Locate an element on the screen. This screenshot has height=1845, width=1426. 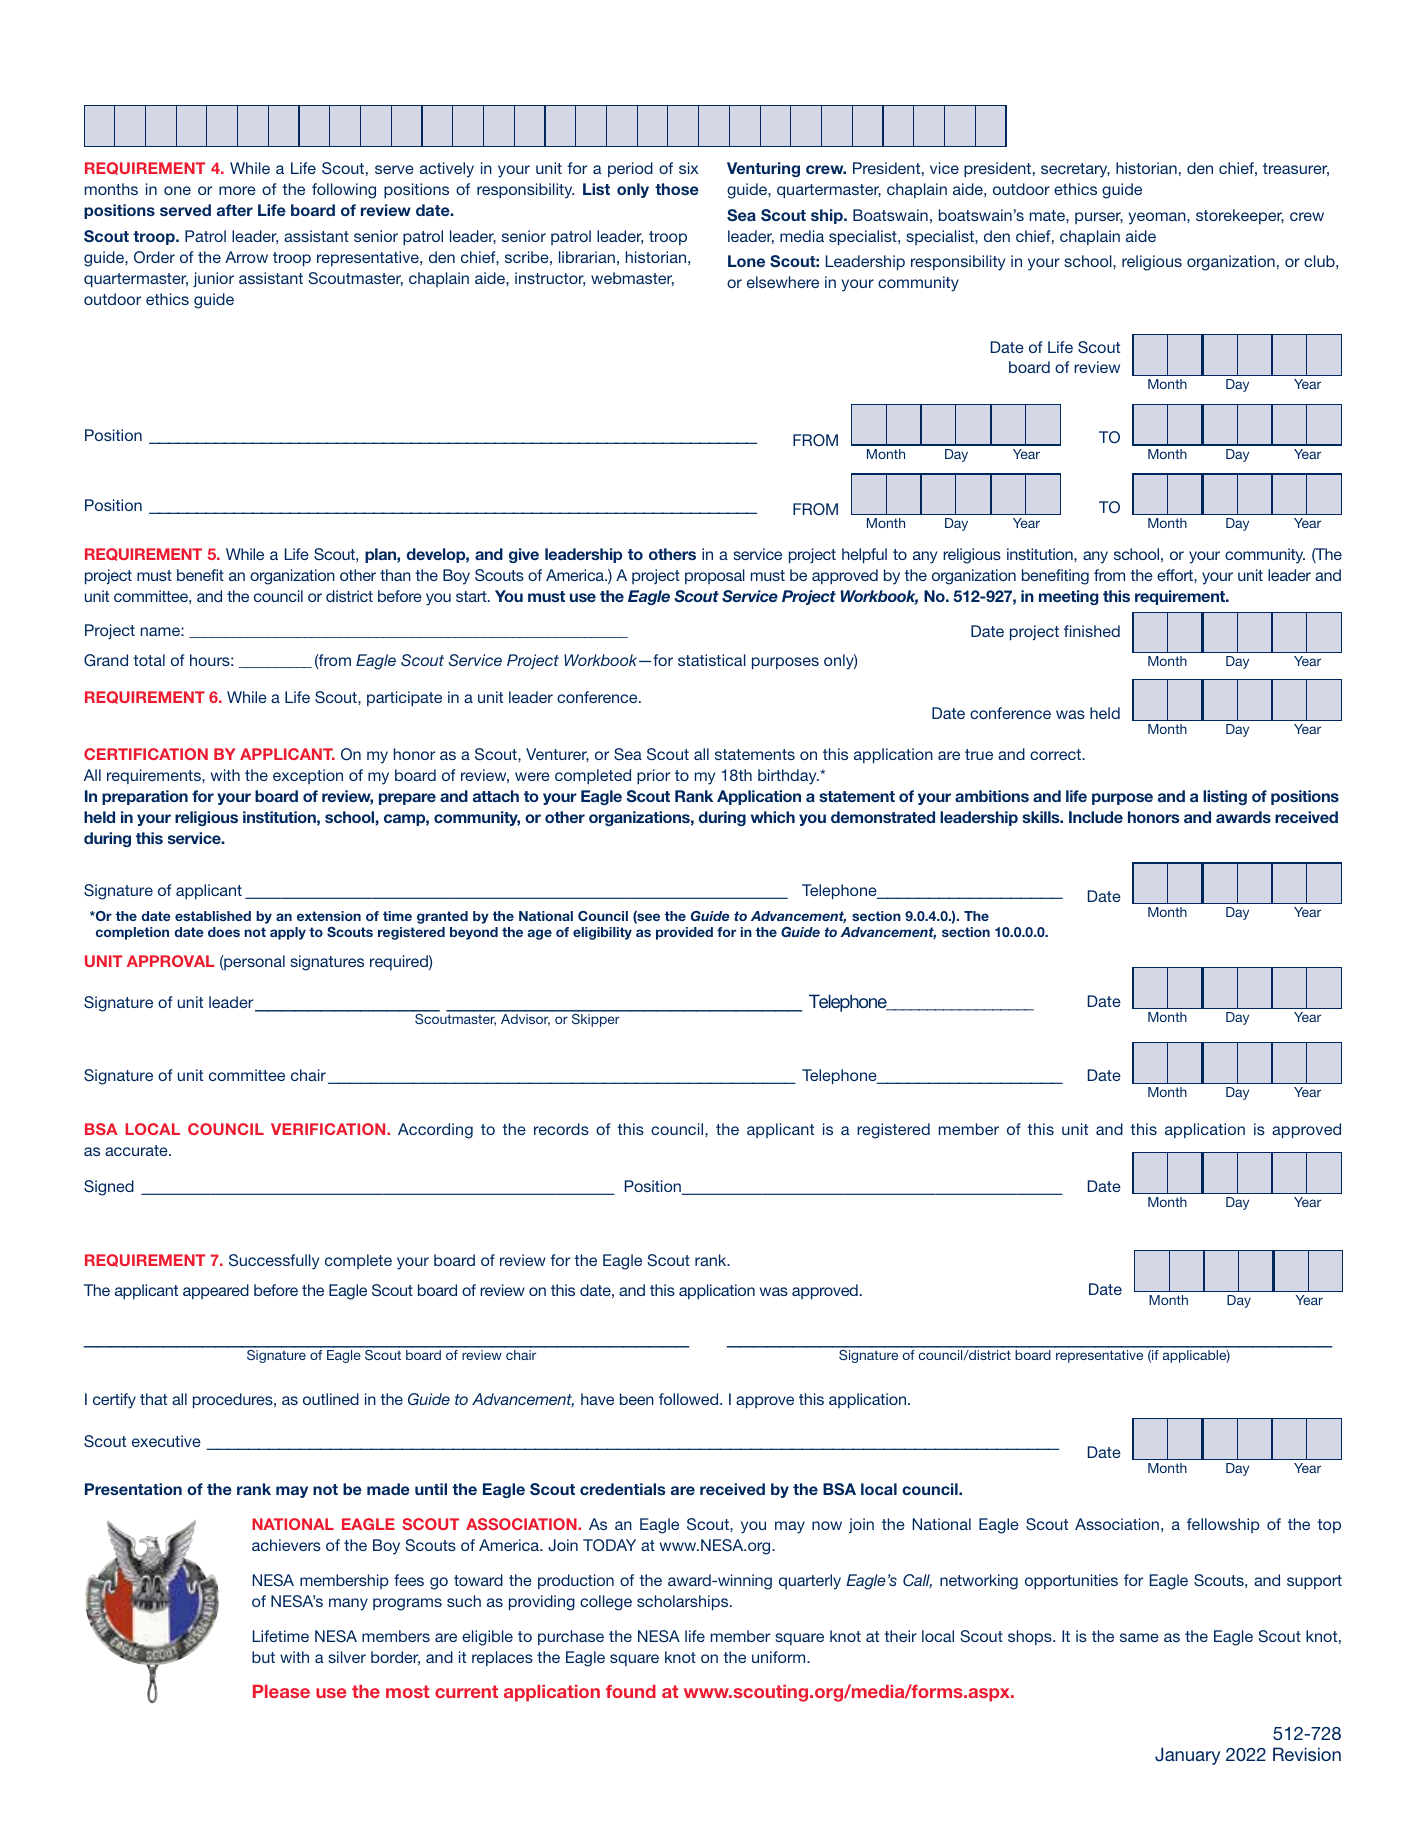
after is located at coordinates (235, 210).
